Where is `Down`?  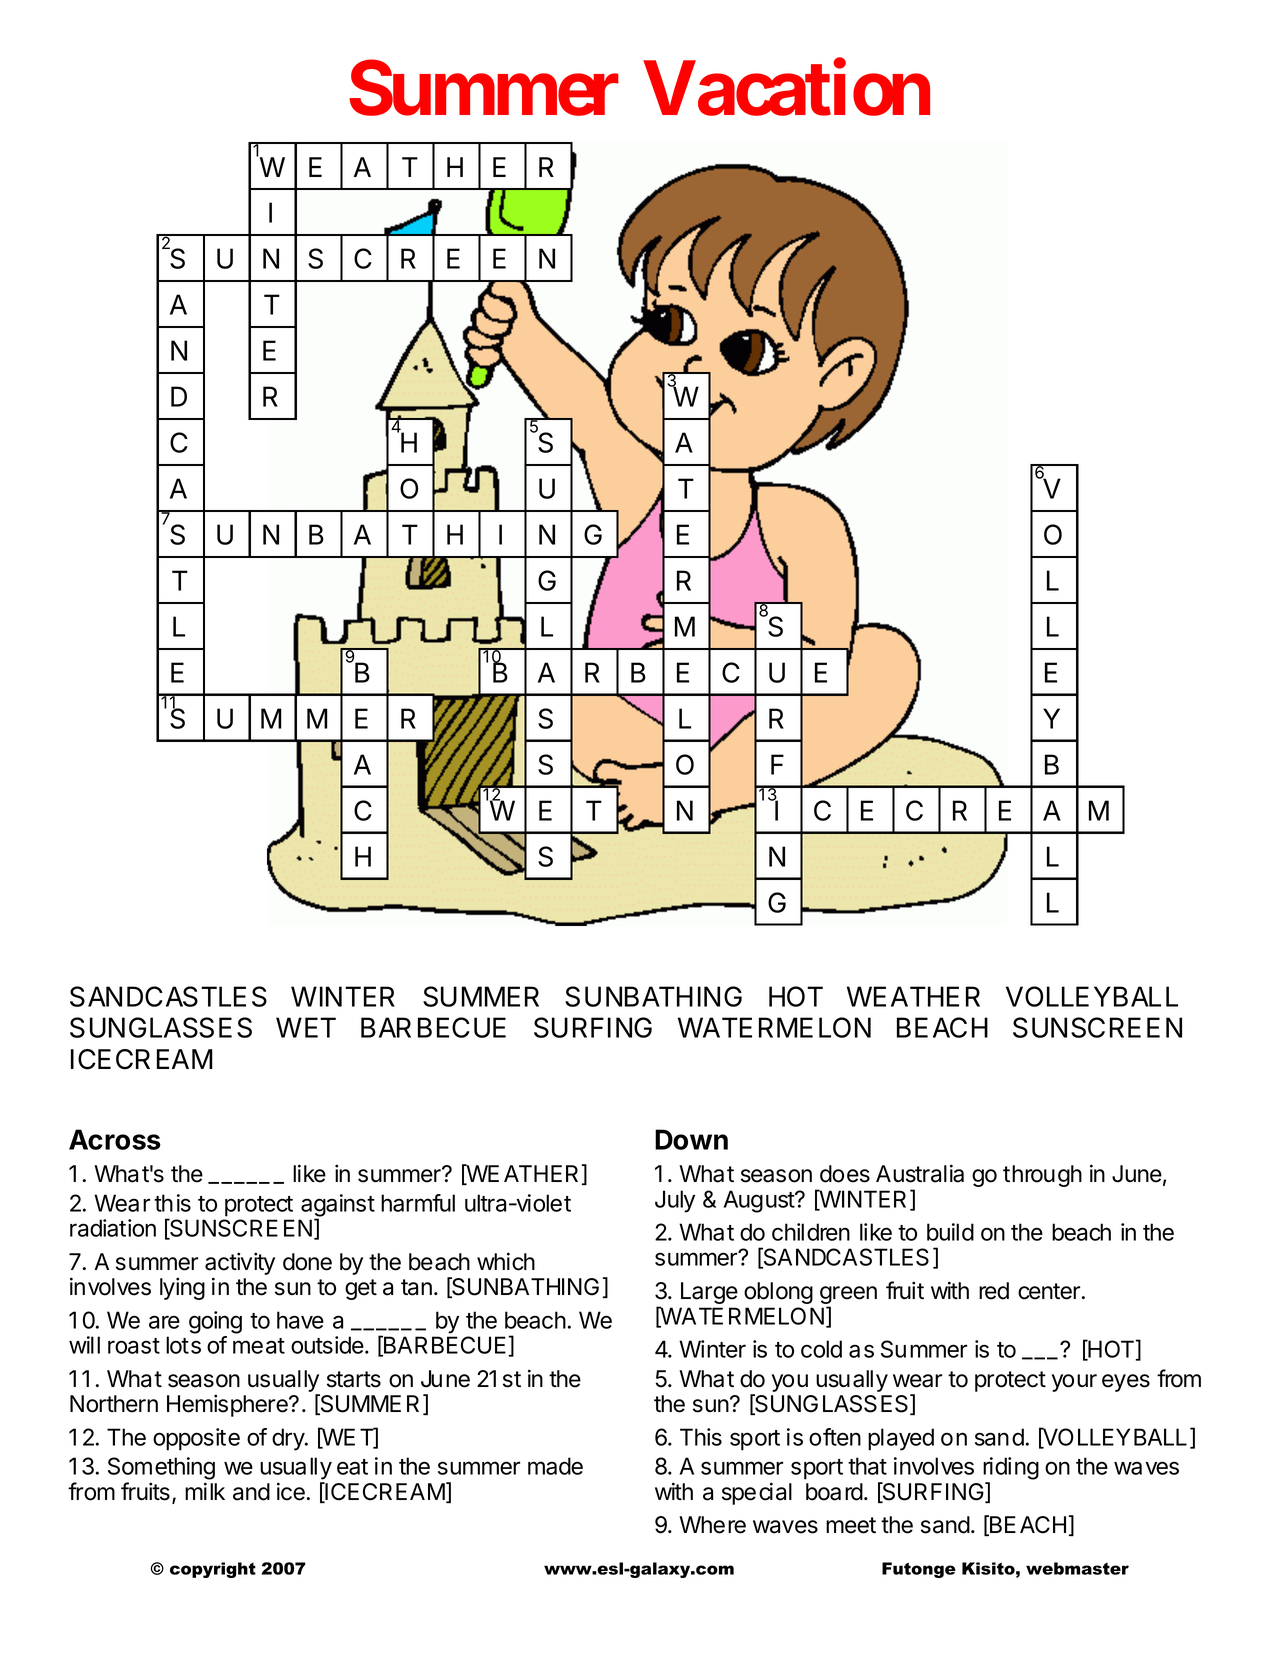
Down is located at coordinates (691, 1139).
